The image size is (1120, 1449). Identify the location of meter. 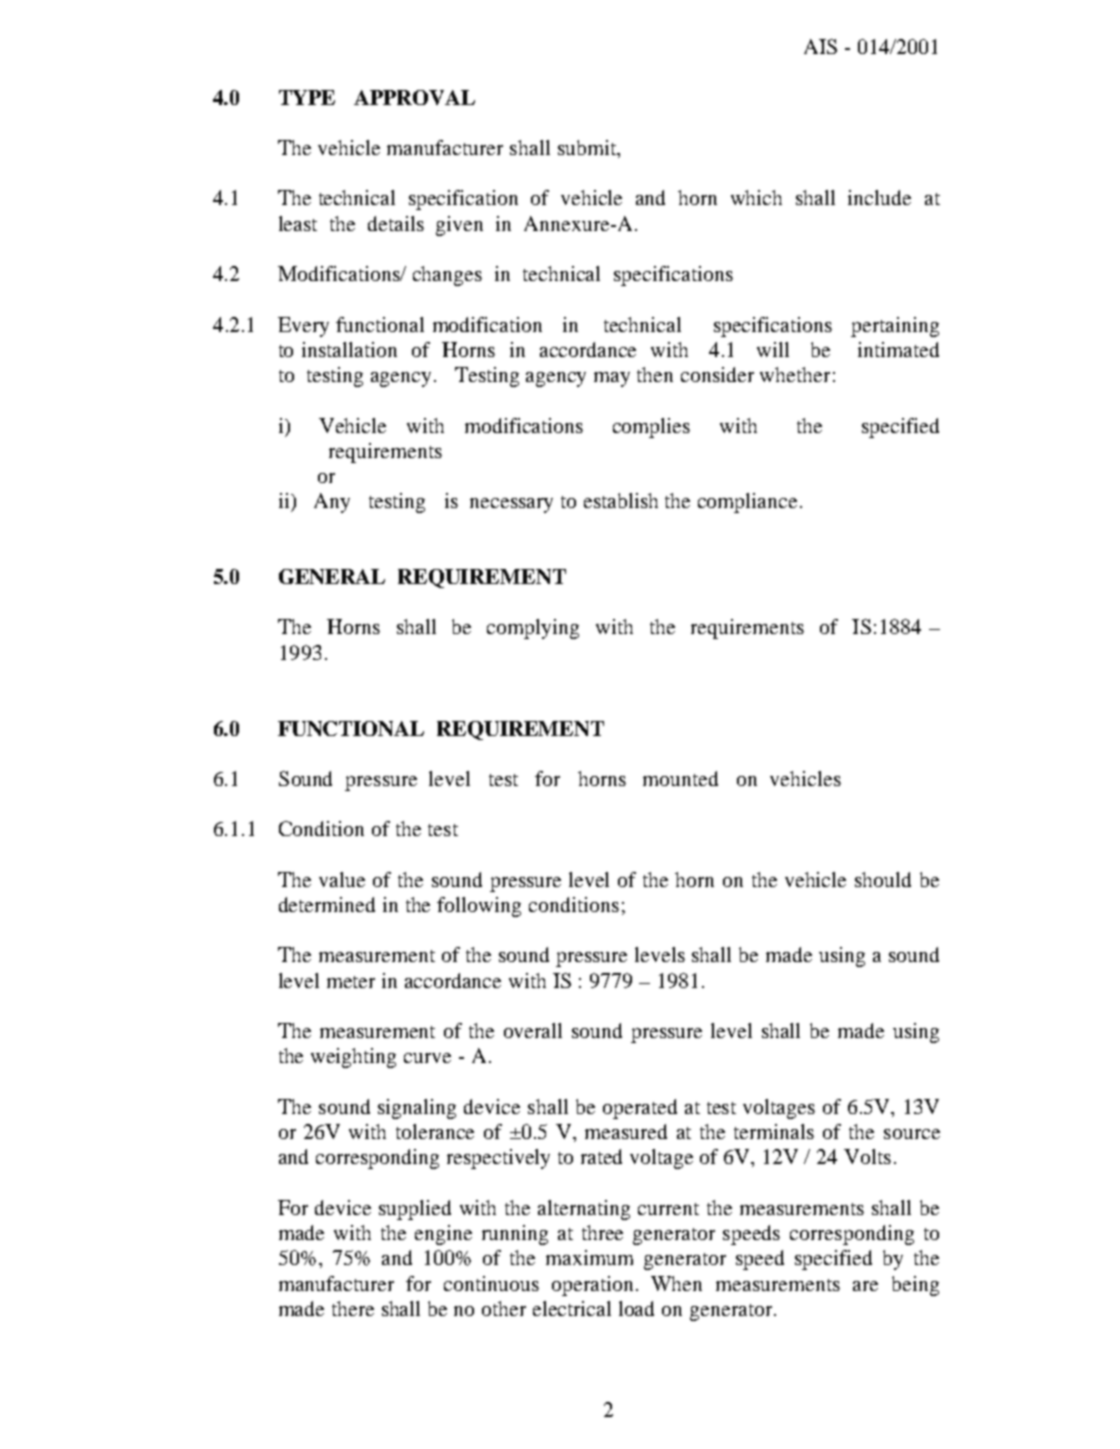
(351, 982).
